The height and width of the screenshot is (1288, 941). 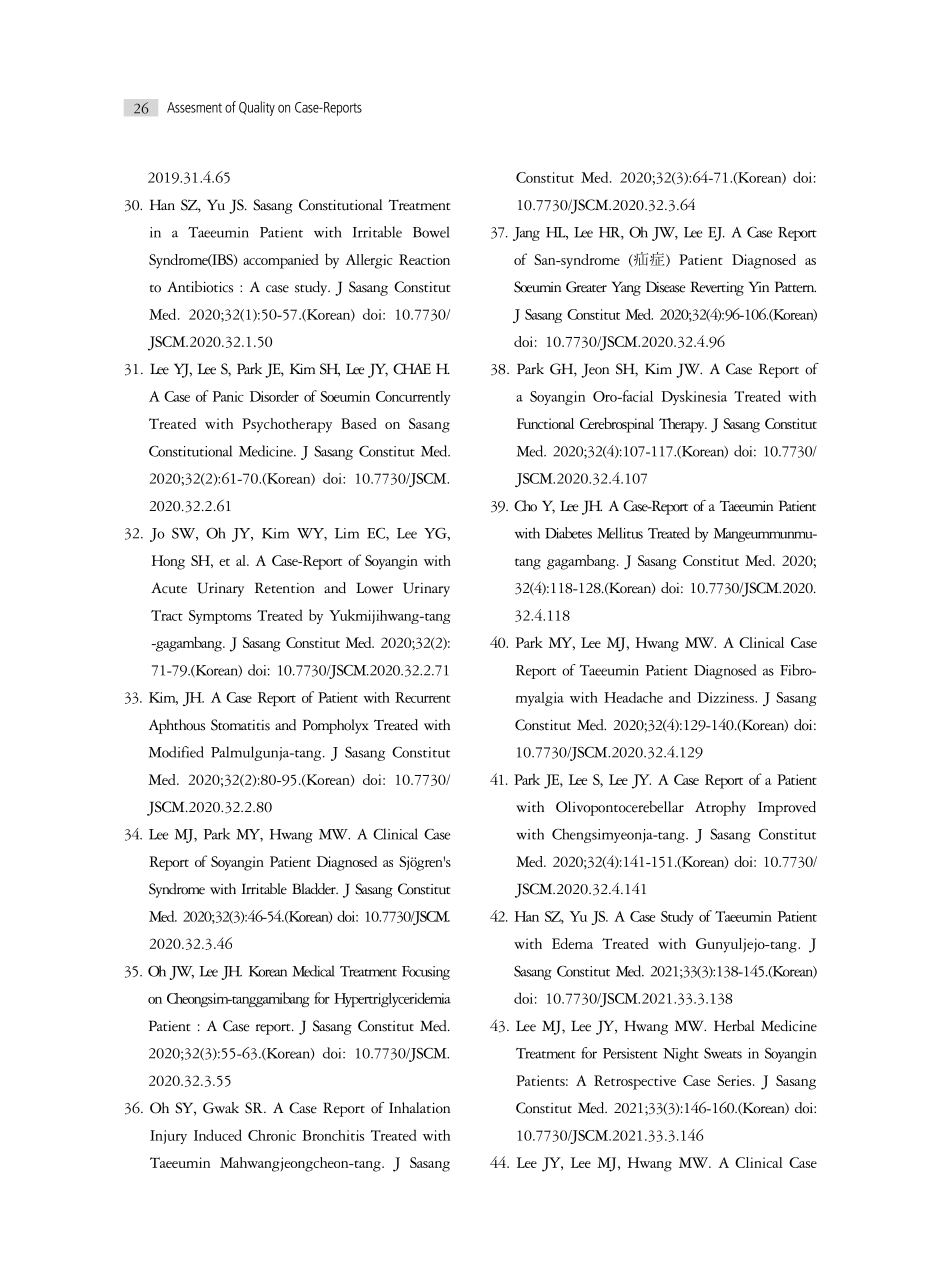 What do you see at coordinates (735, 1080) in the screenshot?
I see `Series` at bounding box center [735, 1080].
